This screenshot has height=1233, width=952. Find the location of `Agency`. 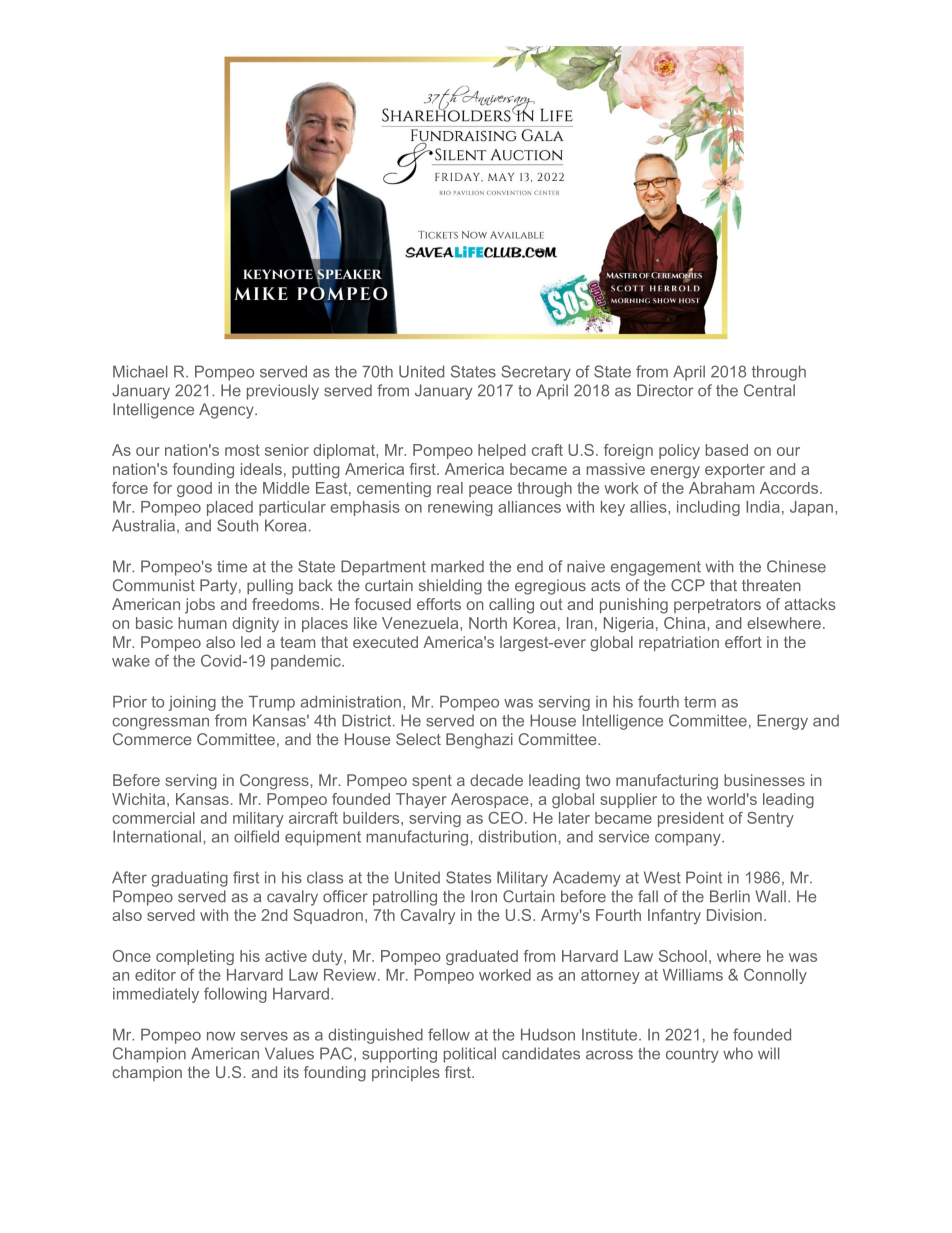

Agency is located at coordinates (227, 411).
